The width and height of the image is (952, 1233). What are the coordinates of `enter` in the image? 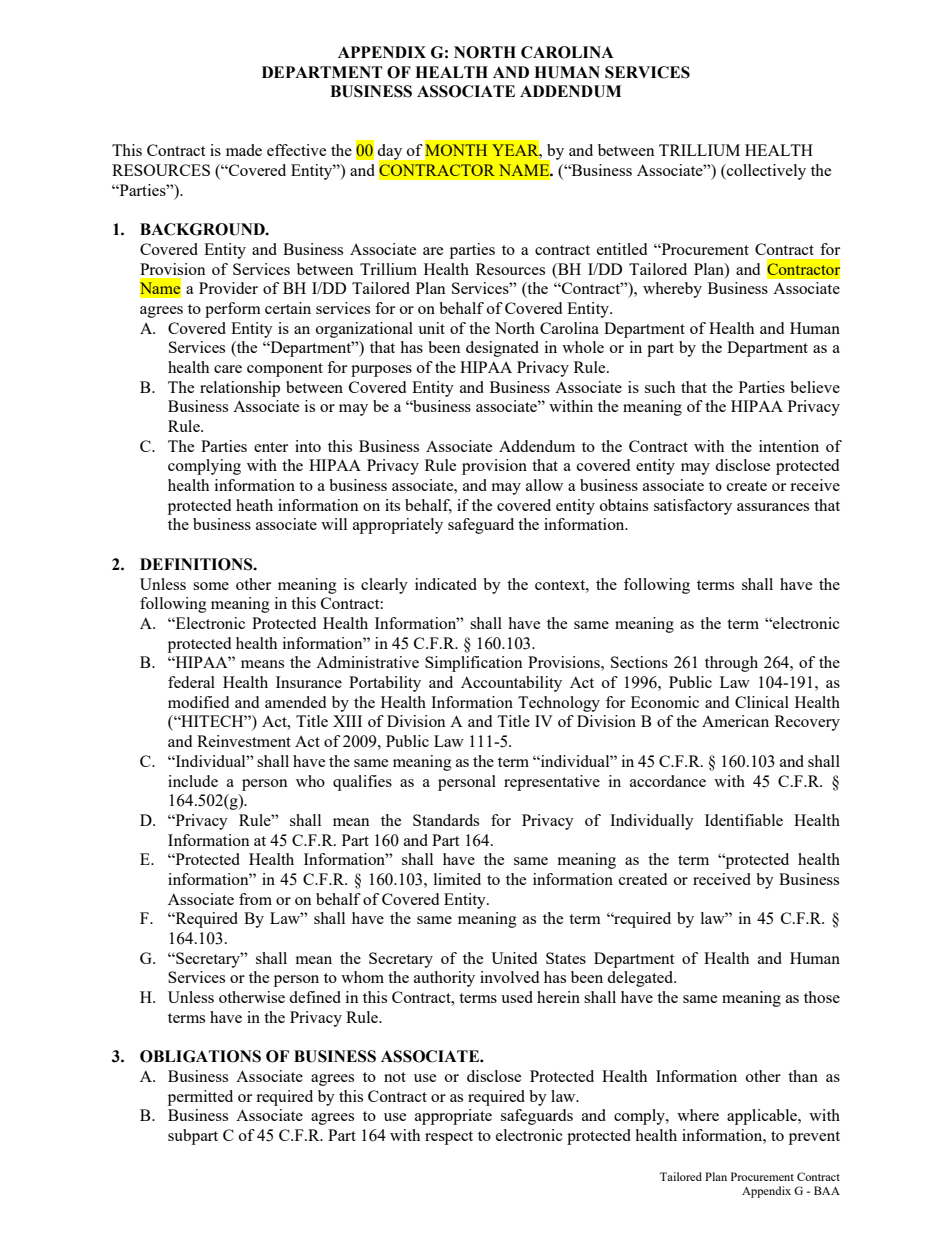 It's located at (271, 447).
